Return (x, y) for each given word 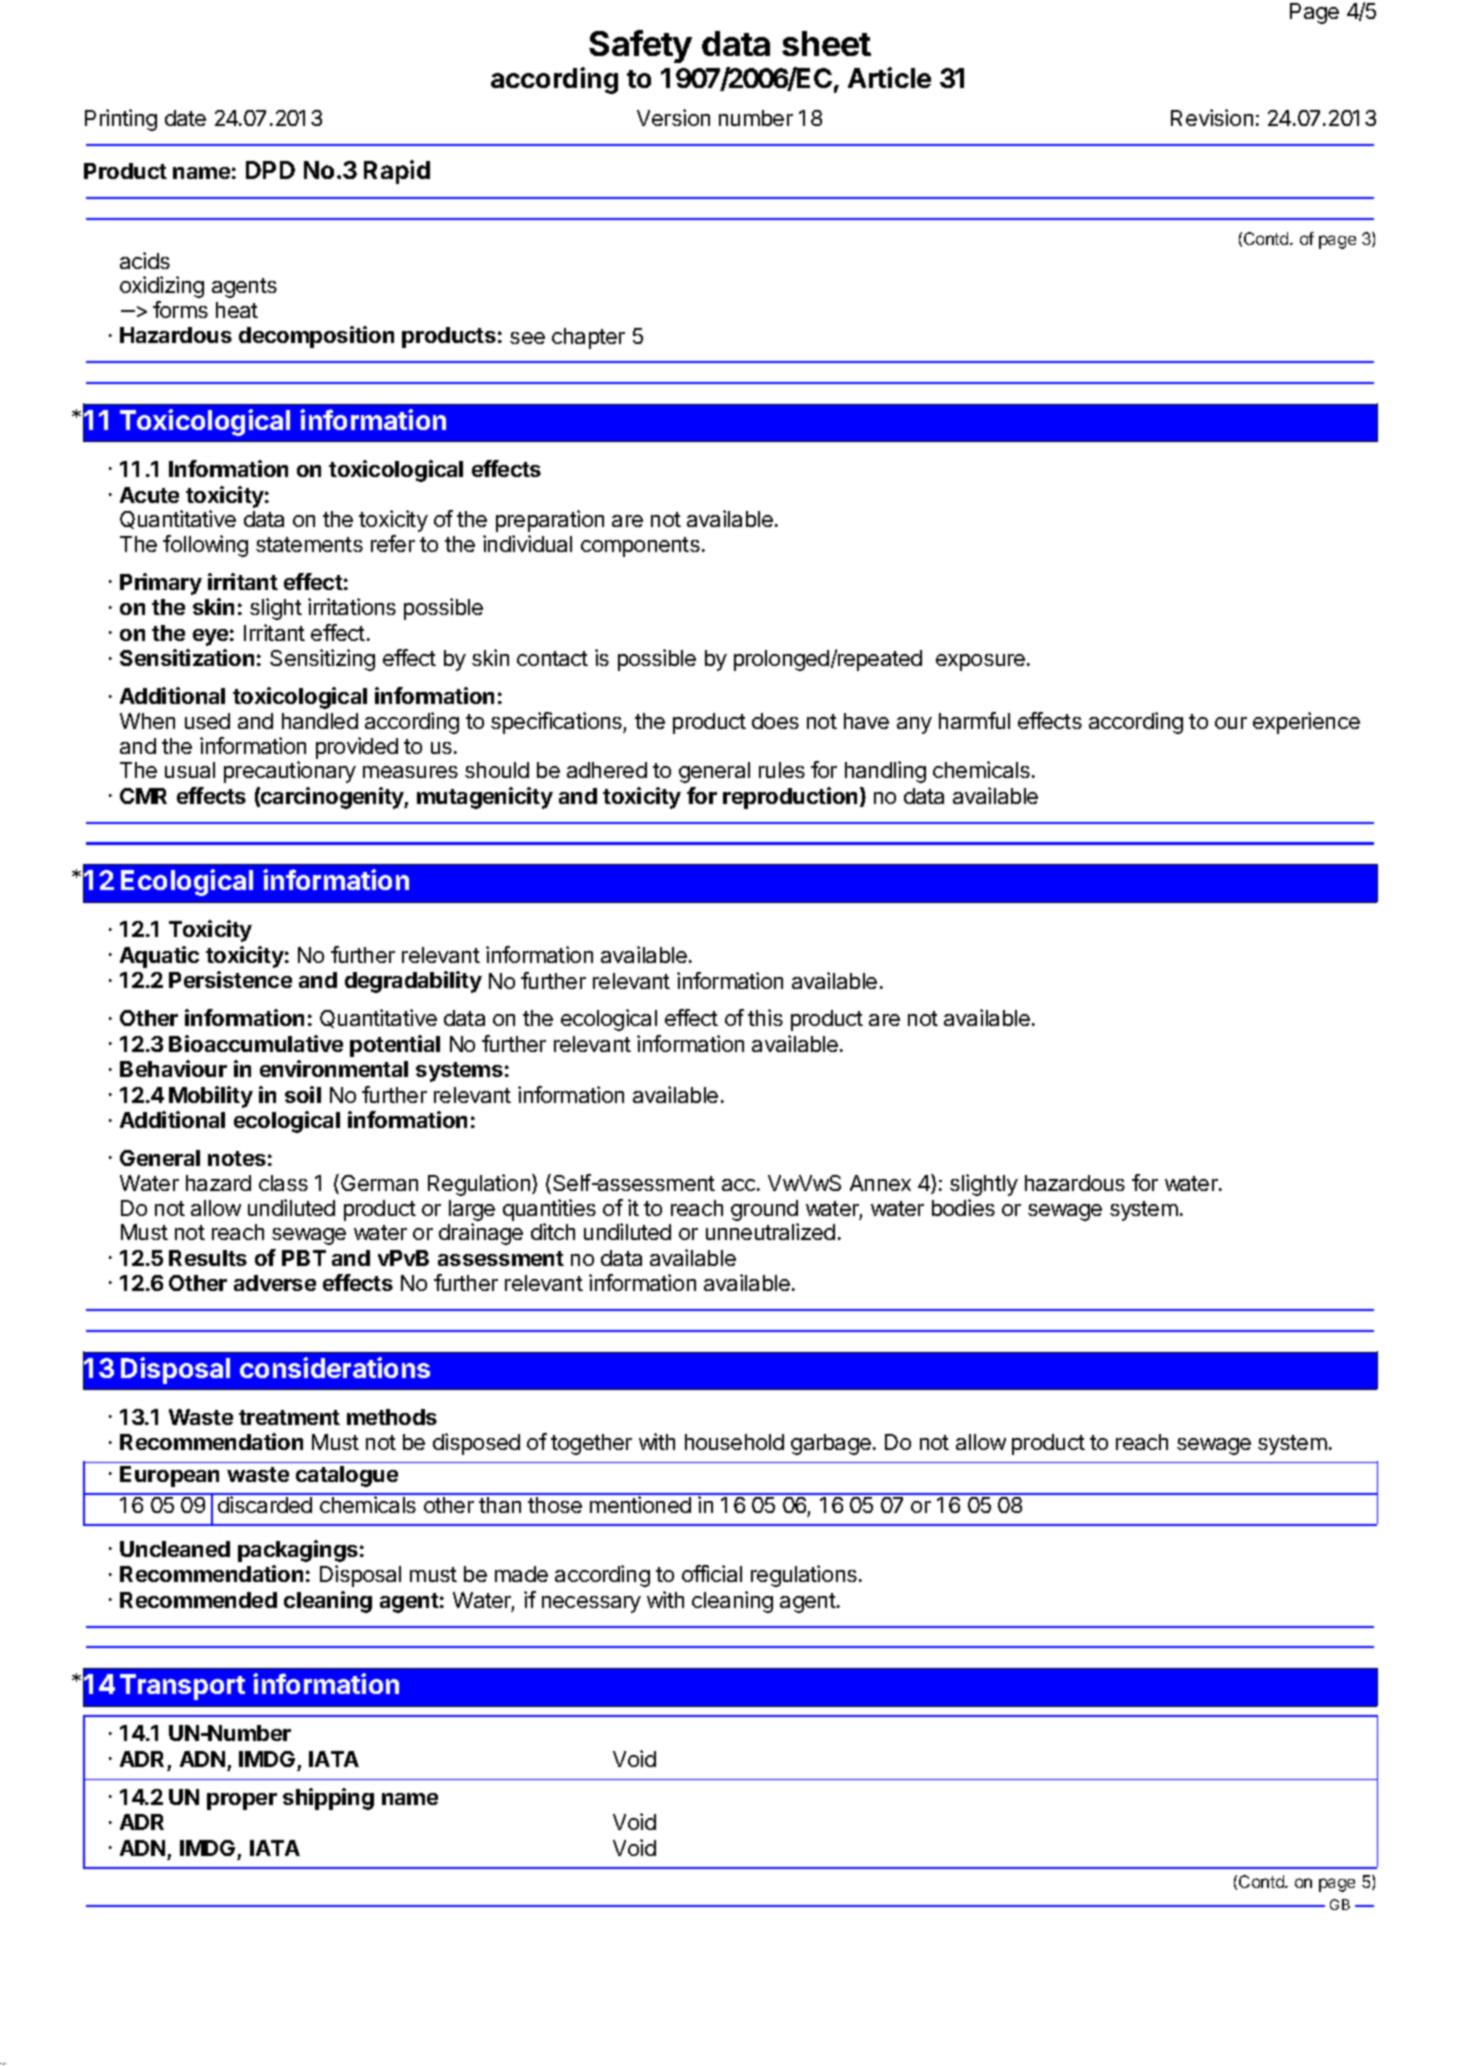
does (775, 721)
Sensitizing (322, 660)
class (283, 1183)
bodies (963, 1207)
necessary (591, 1604)
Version (673, 117)
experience (1306, 723)
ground (764, 1210)
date (185, 118)
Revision (1212, 117)
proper (242, 1801)
